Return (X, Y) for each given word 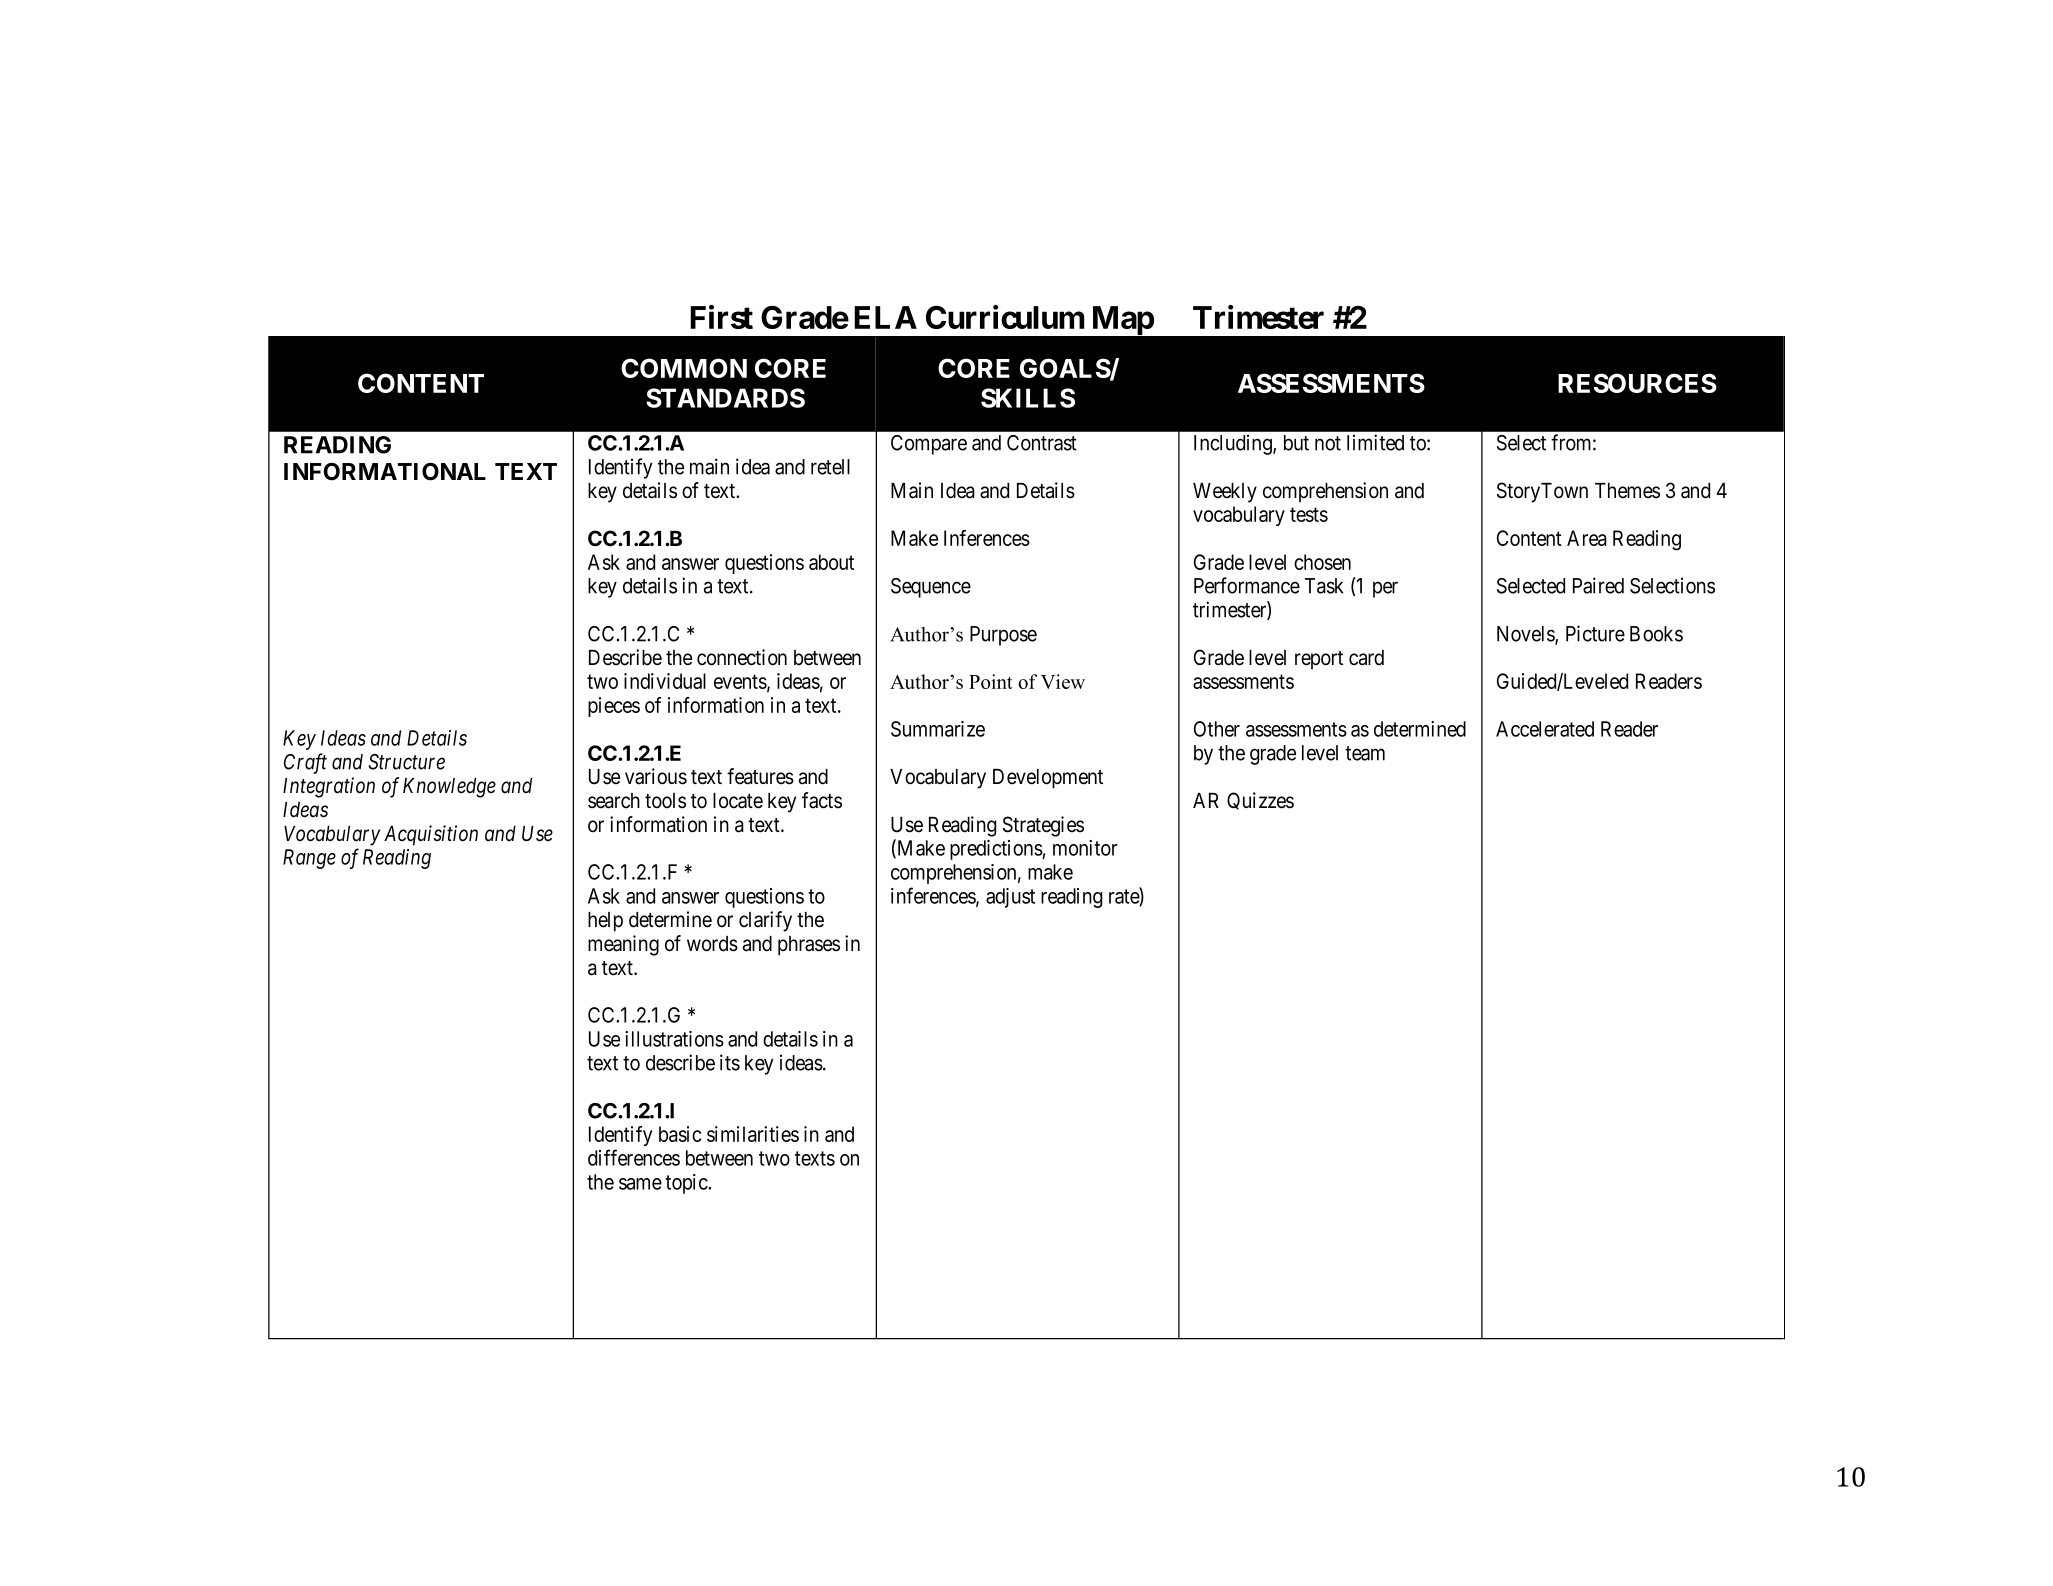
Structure (406, 762)
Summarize (938, 729)
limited (1375, 442)
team (1365, 753)
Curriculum (1005, 317)
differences (634, 1157)
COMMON (684, 368)
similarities (753, 1134)
